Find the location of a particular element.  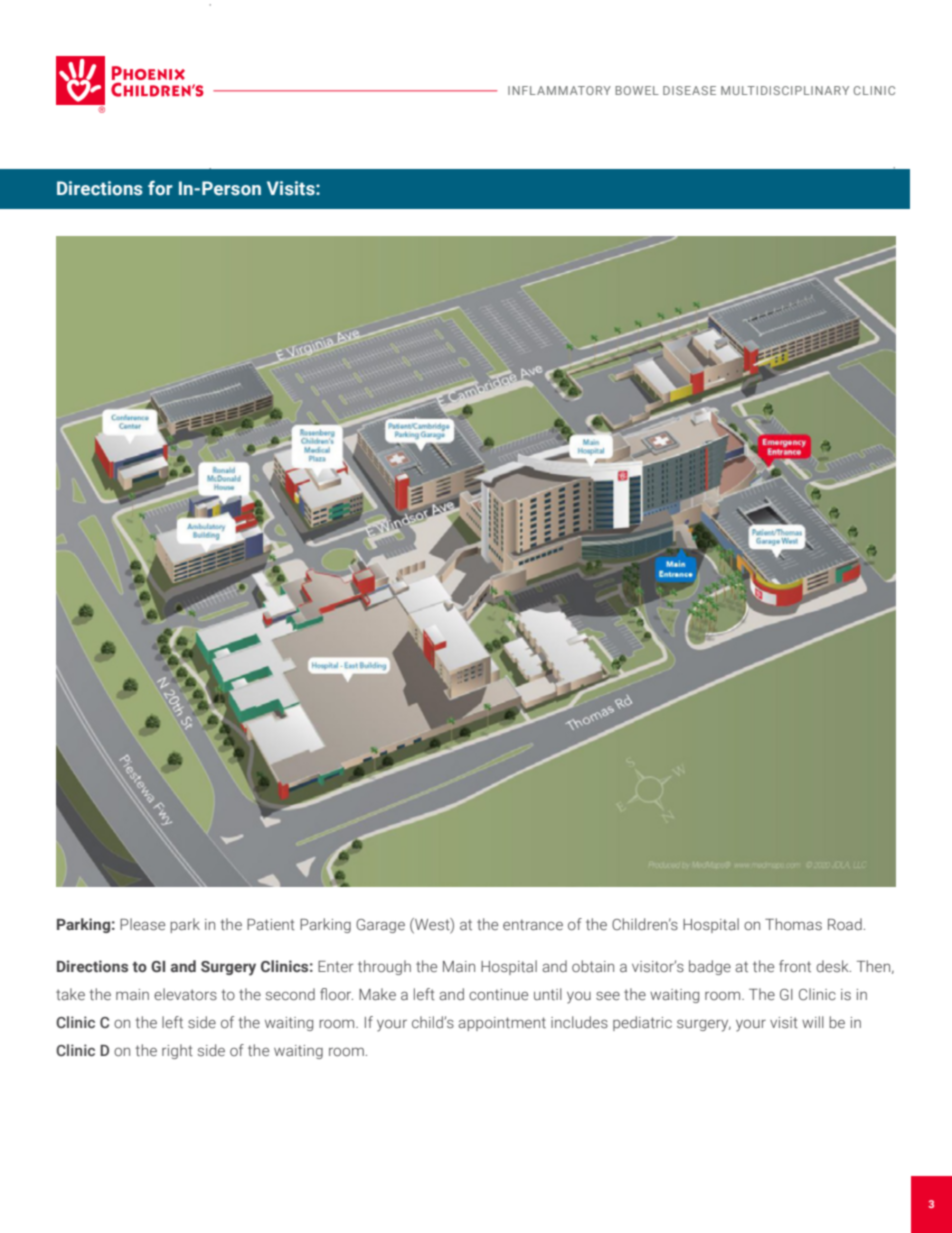

entrance is located at coordinates (533, 924).
